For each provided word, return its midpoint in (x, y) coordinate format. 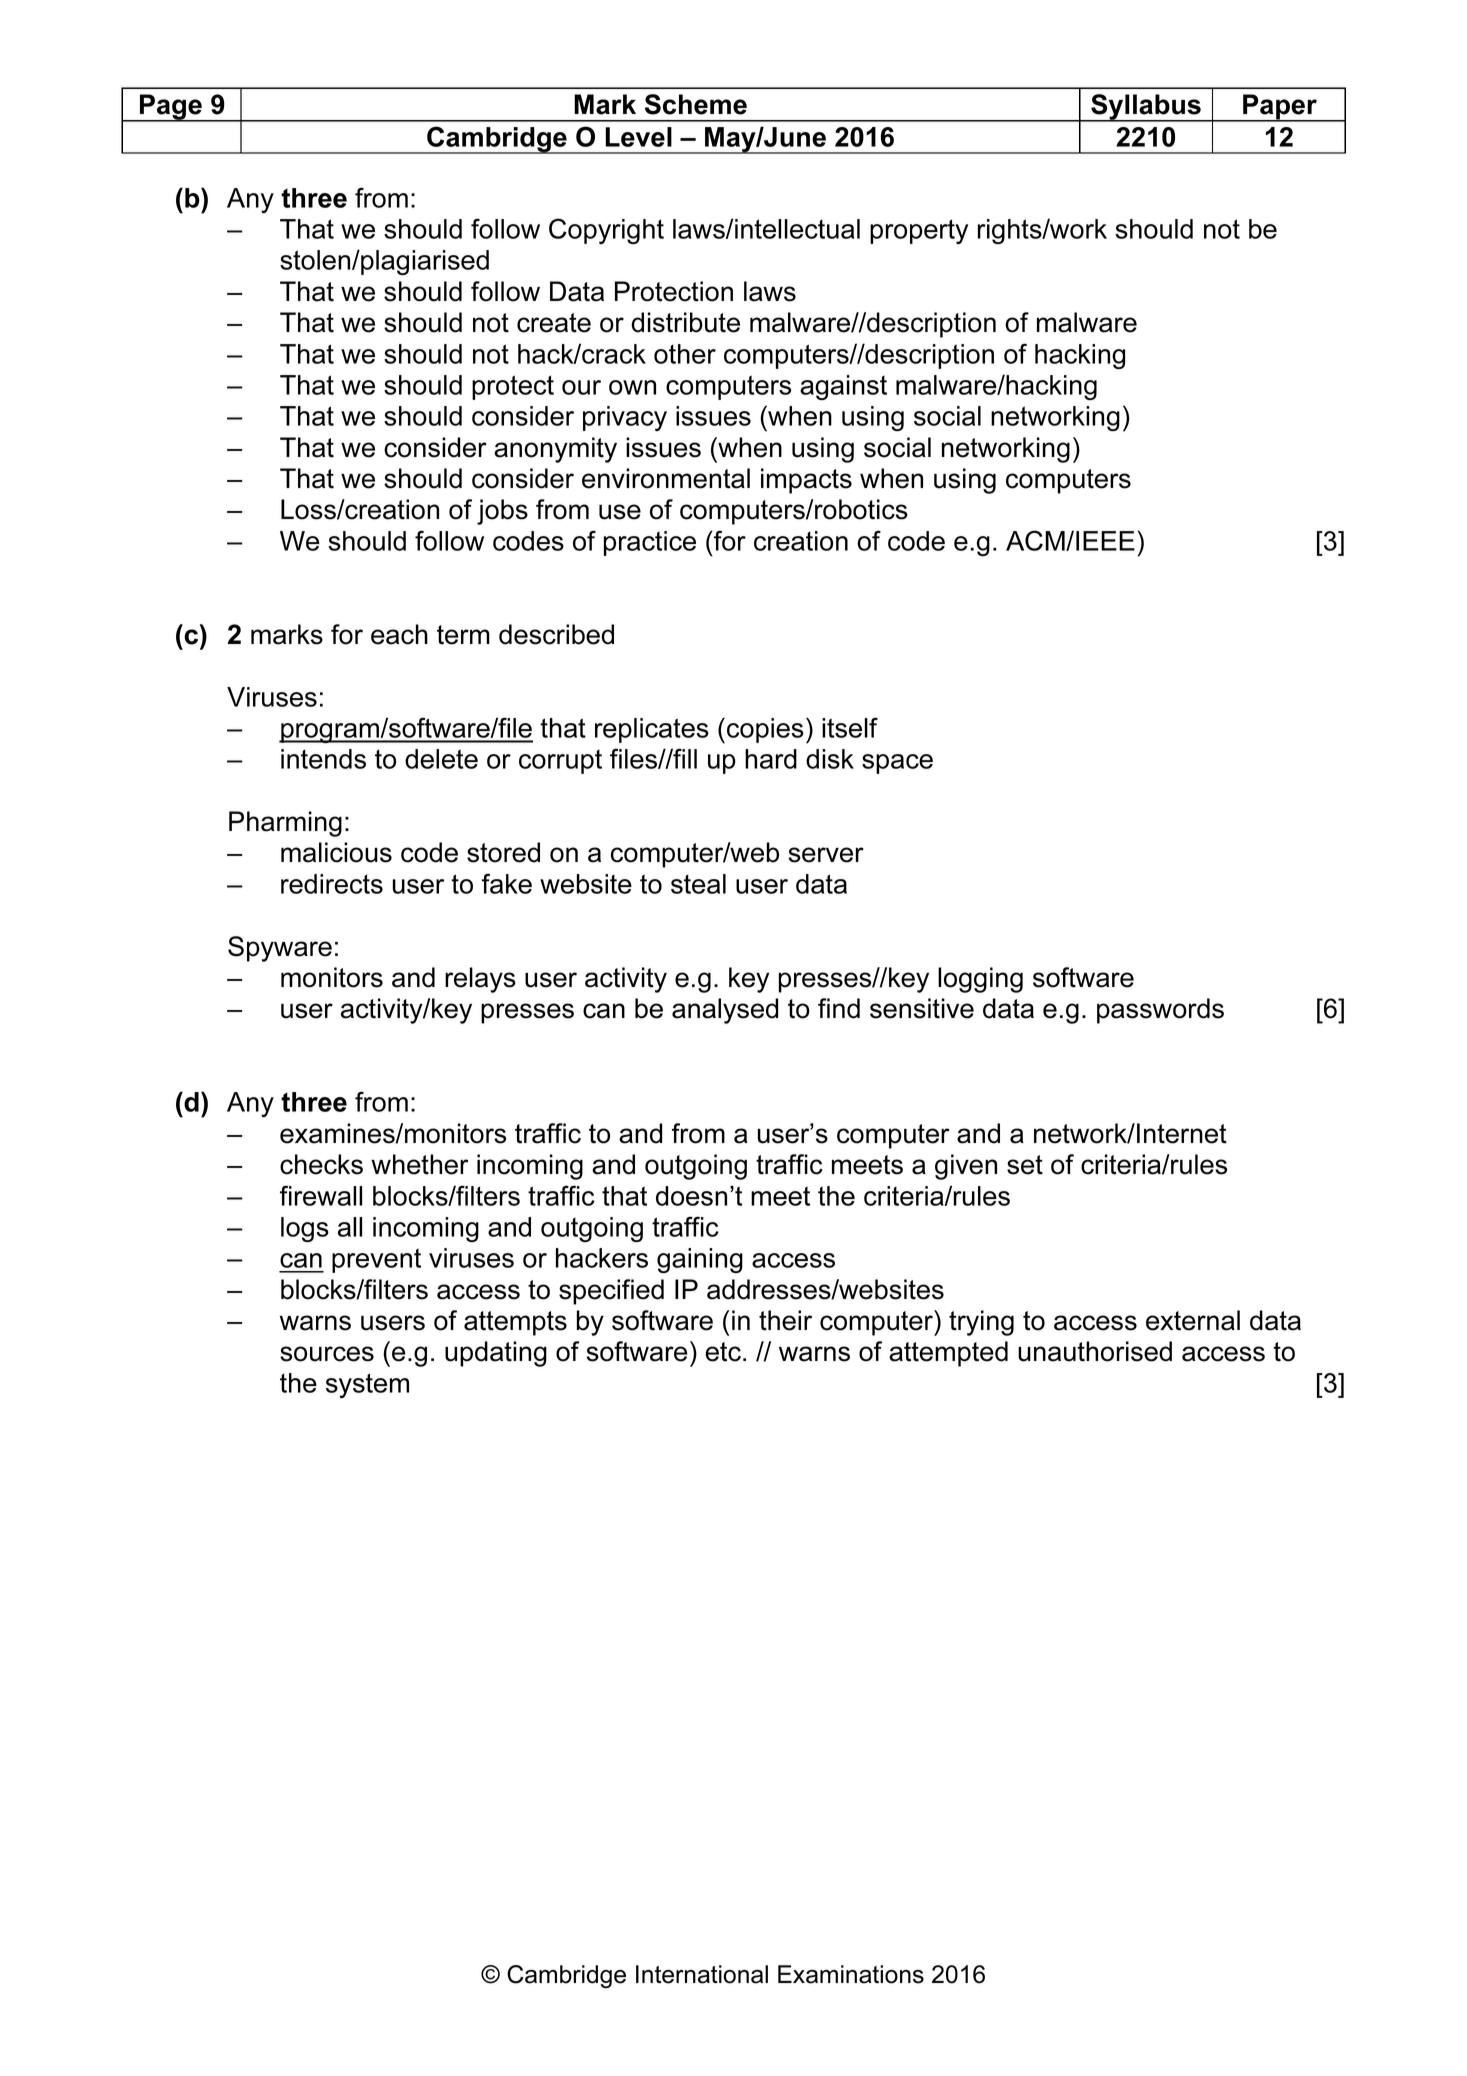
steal (698, 884)
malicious (336, 852)
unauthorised (1095, 1351)
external (1193, 1320)
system (367, 1385)
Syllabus (1146, 108)
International (702, 1974)
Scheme (696, 104)
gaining (700, 1260)
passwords (1160, 1011)
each (399, 634)
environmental (666, 478)
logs (305, 1229)
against (843, 387)
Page (171, 108)
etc (723, 1352)
